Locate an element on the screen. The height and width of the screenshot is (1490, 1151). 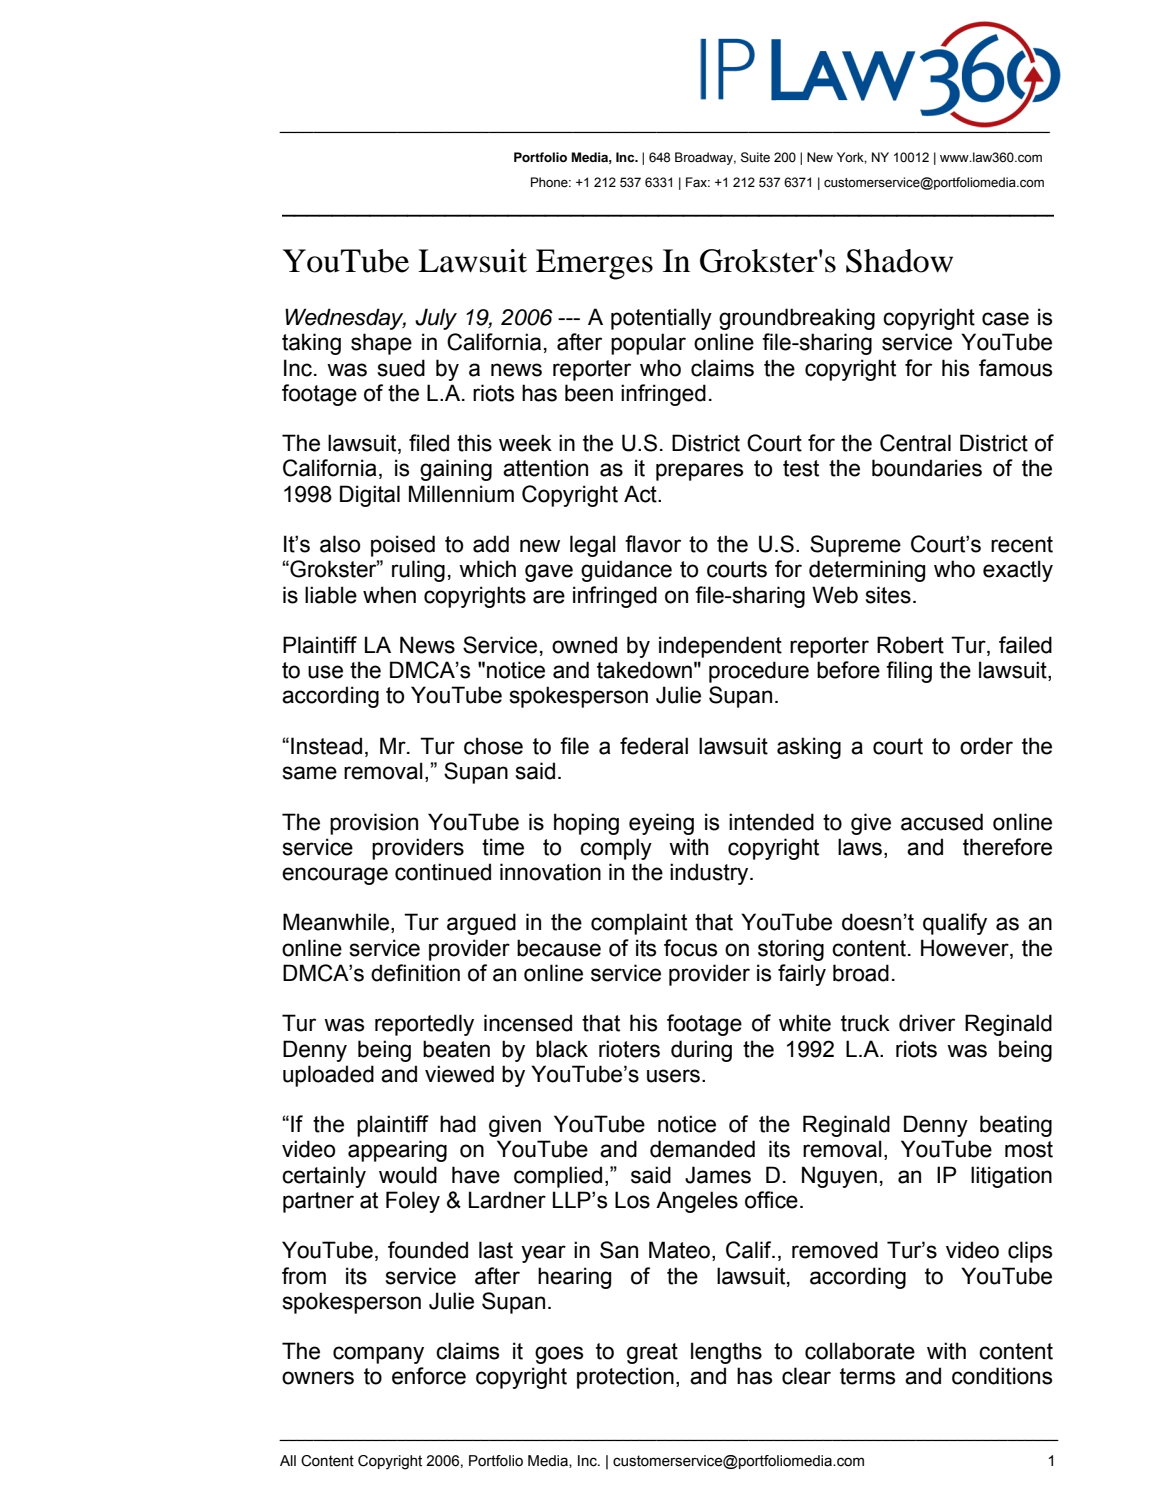
Shadow is located at coordinates (899, 261).
